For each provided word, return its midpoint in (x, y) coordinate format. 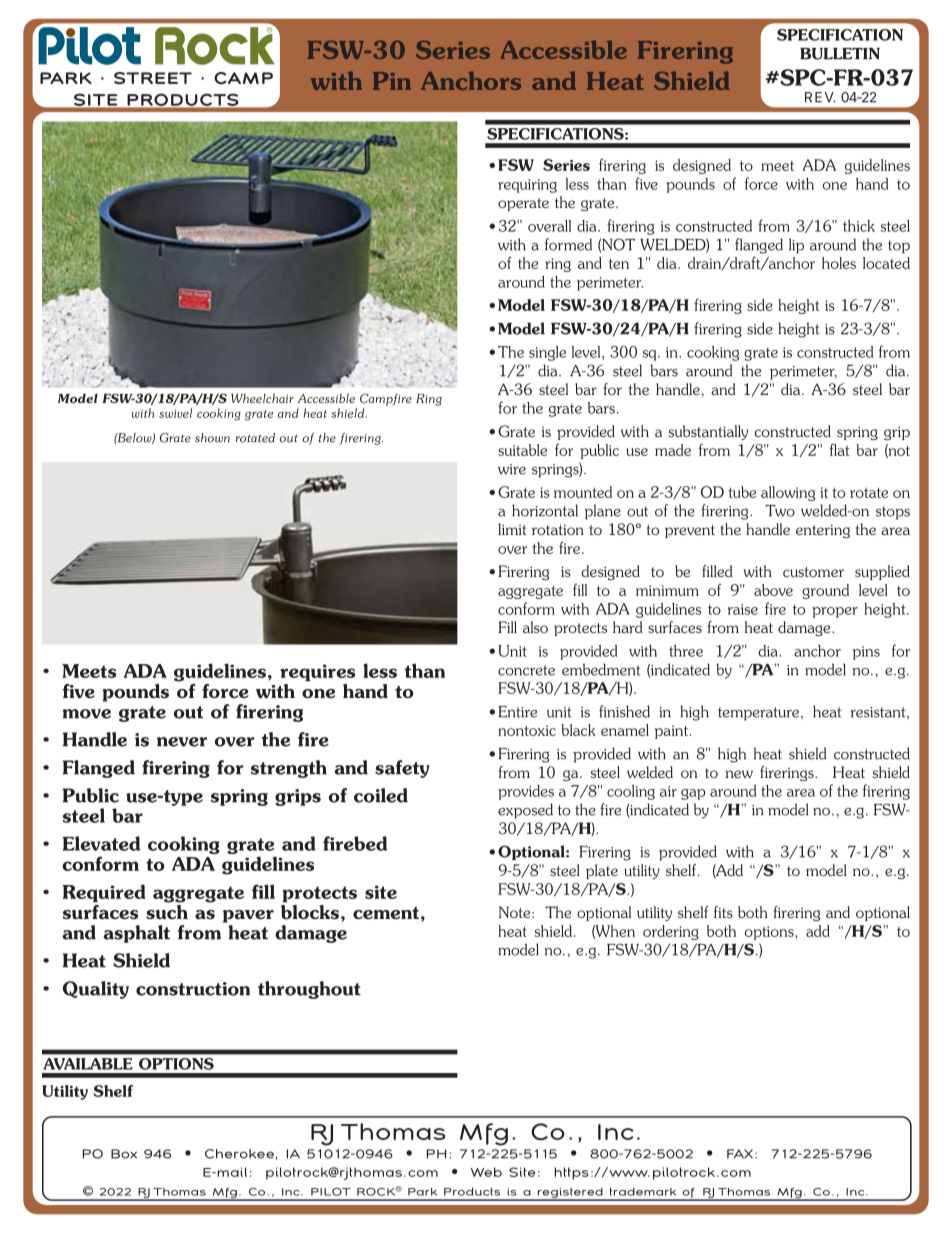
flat (839, 449)
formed (568, 244)
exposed (525, 811)
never (182, 742)
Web (486, 1172)
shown (212, 438)
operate (523, 204)
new (739, 774)
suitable (522, 450)
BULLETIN (840, 54)
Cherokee (239, 1154)
